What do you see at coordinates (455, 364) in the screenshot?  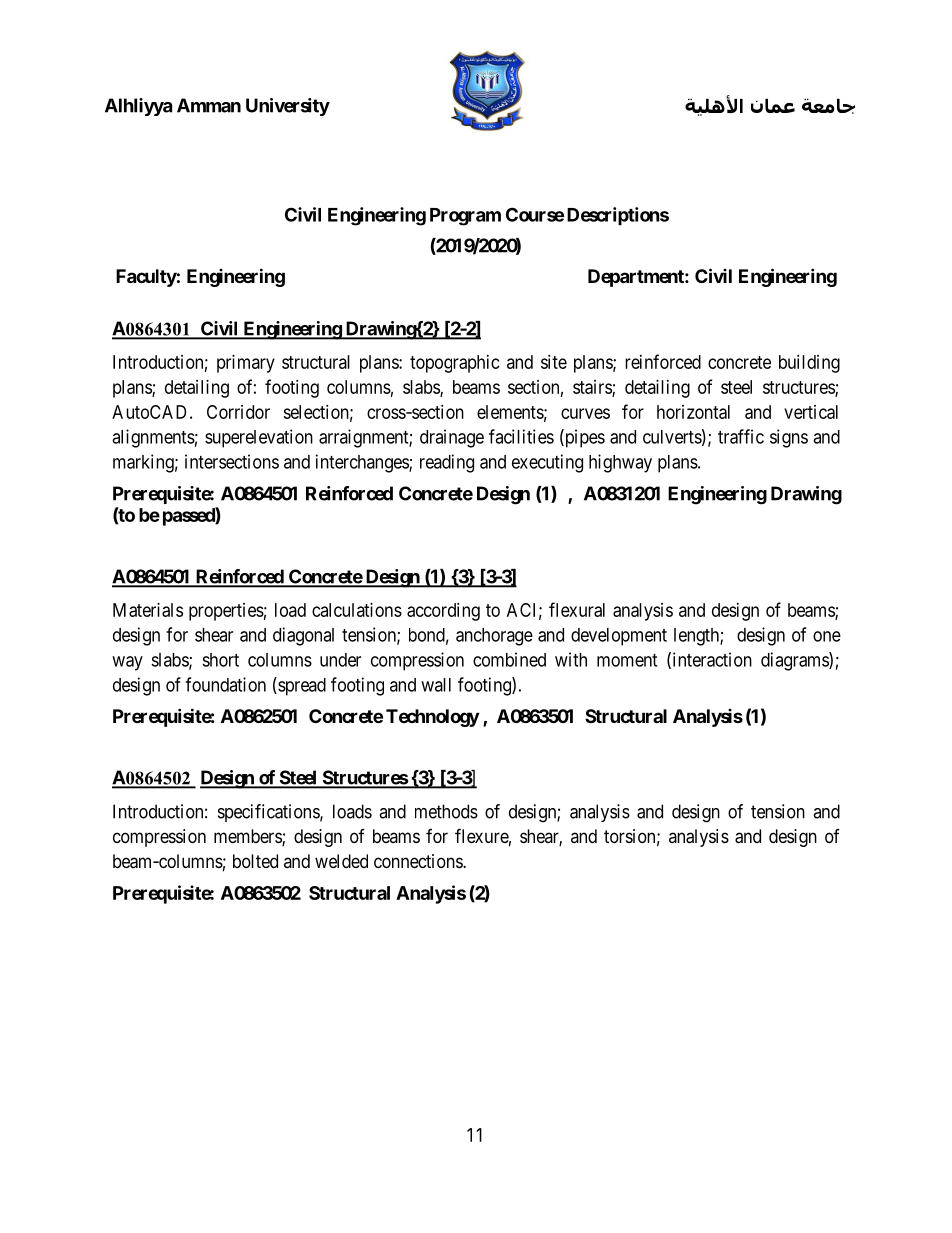 I see `topographic` at bounding box center [455, 364].
